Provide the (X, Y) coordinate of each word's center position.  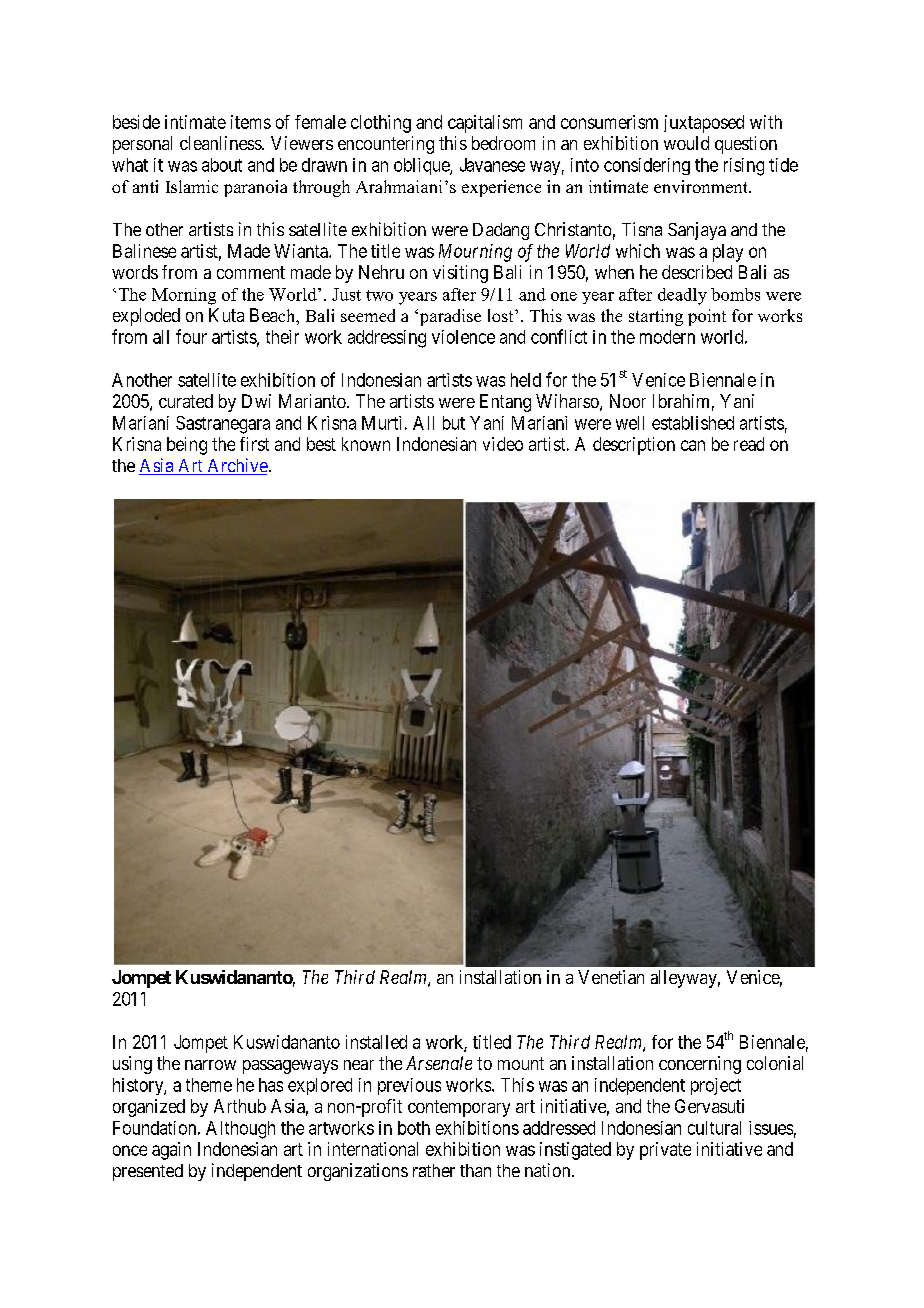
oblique (422, 166)
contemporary (459, 1108)
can (693, 445)
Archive (236, 466)
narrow (210, 1065)
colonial (775, 1063)
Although (240, 1130)
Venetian (611, 977)
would (686, 143)
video (503, 444)
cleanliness (221, 143)
